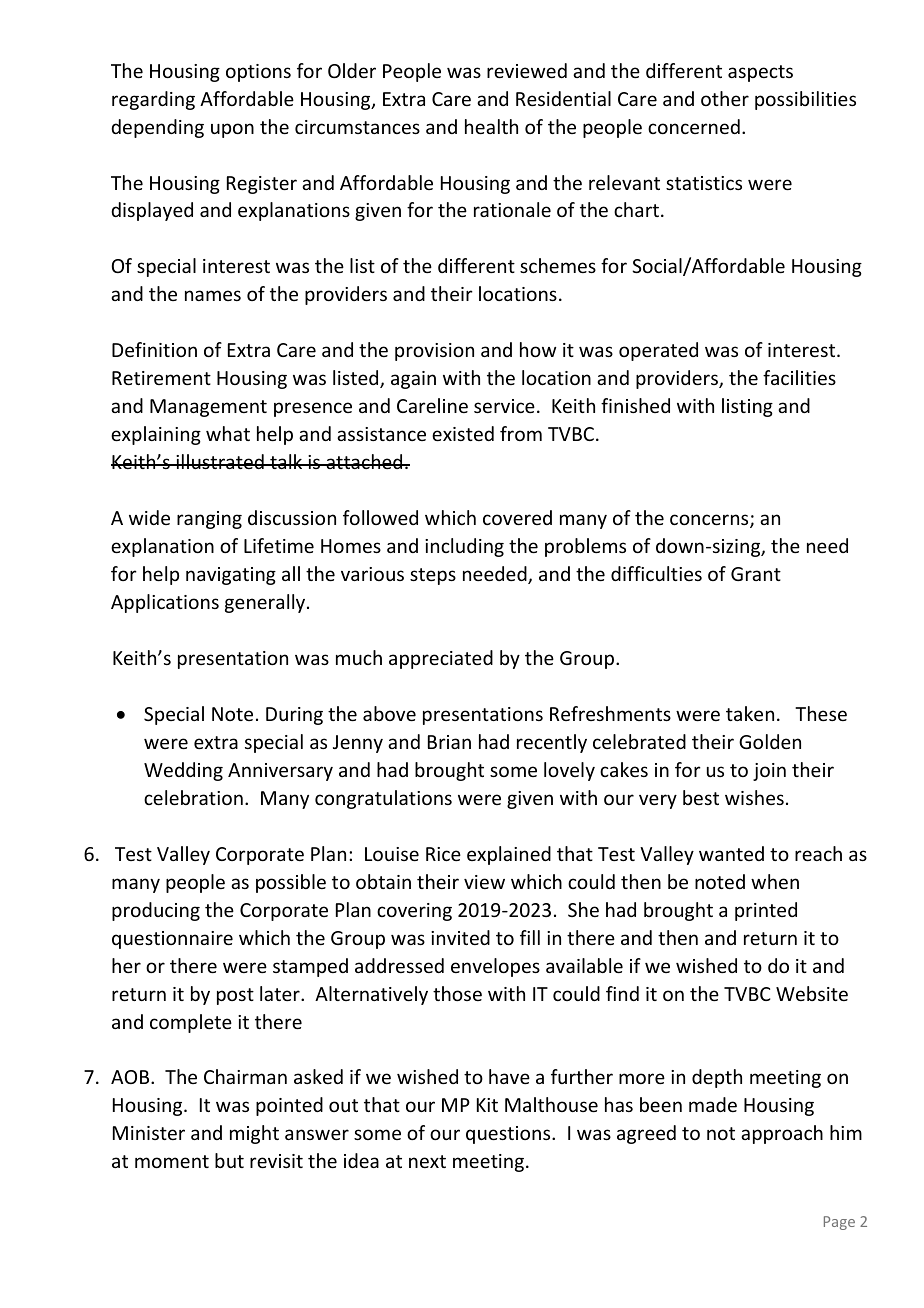  What do you see at coordinates (229, 1160) in the screenshot?
I see `but` at bounding box center [229, 1160].
